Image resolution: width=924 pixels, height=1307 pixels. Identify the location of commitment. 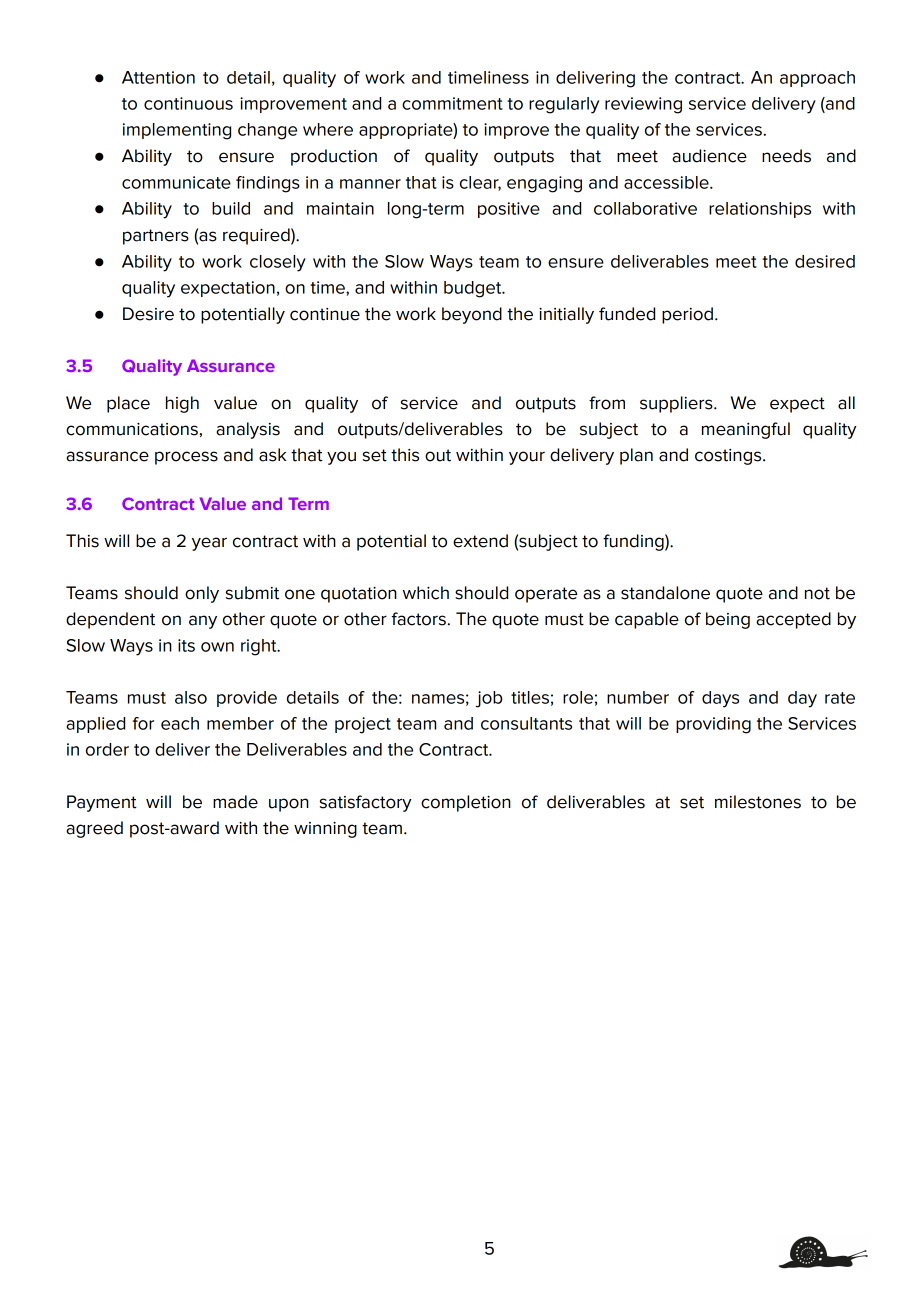
(452, 103).
